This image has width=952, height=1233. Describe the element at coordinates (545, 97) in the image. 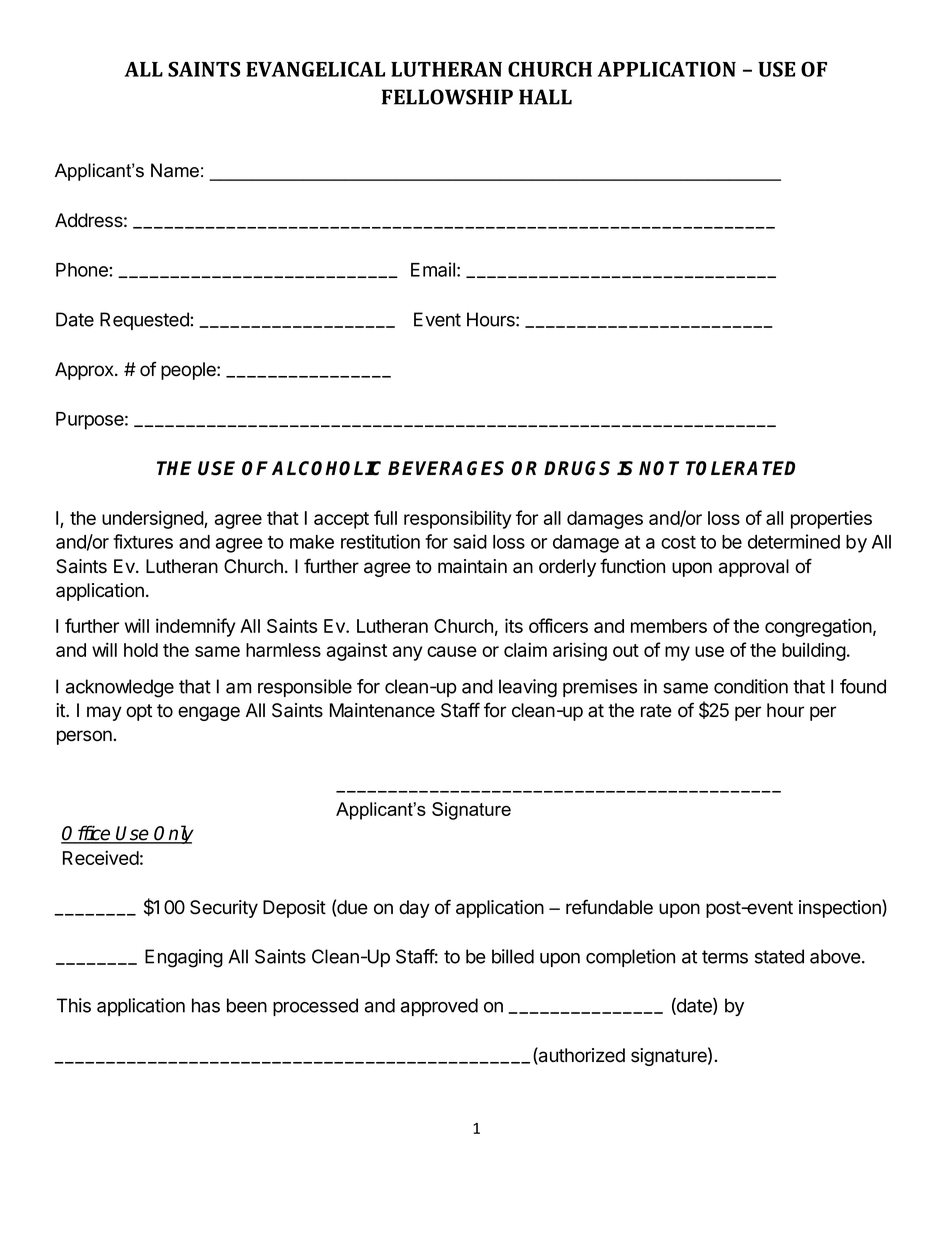

I see `HALL` at that location.
